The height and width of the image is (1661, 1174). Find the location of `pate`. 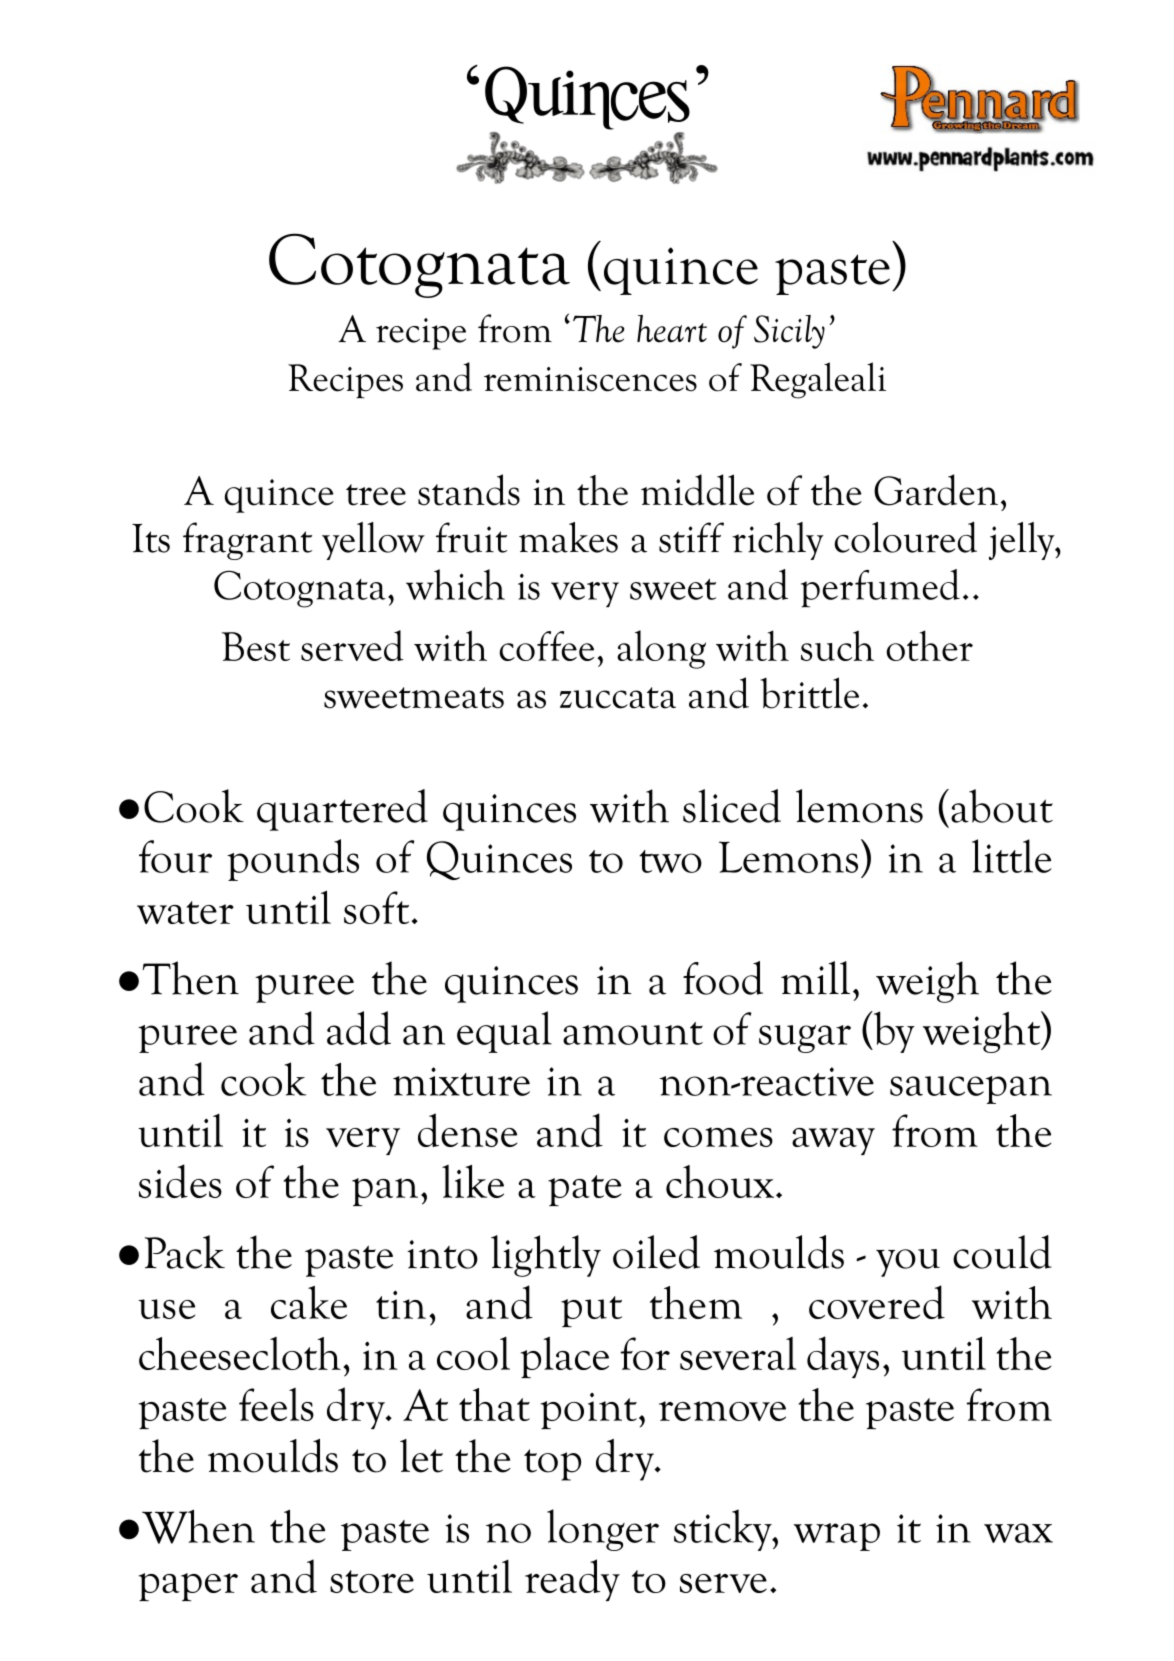

pate is located at coordinates (584, 1190).
